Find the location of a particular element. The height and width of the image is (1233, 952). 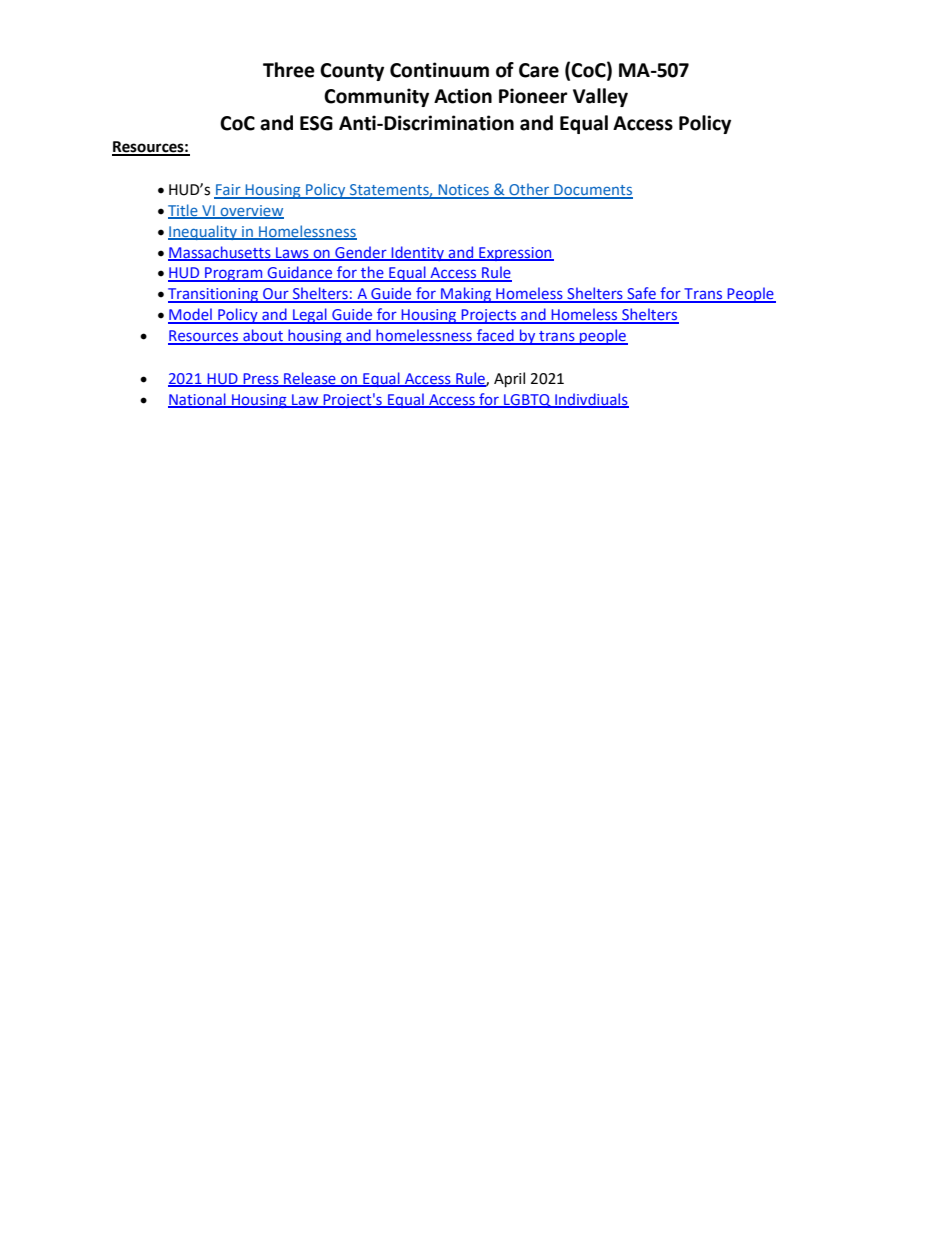

Continuum is located at coordinates (439, 70).
